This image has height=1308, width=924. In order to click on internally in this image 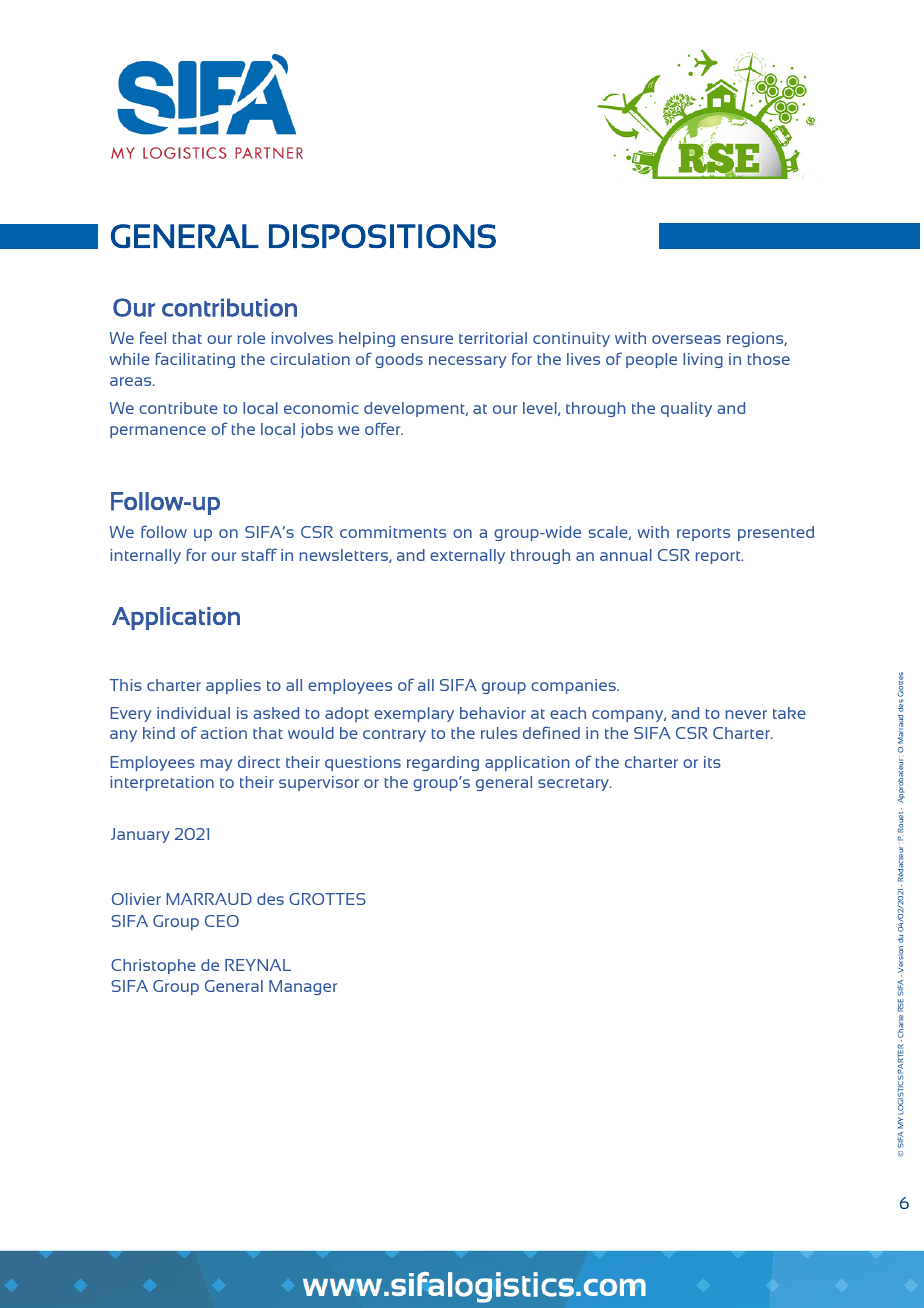, I will do `click(145, 556)`.
